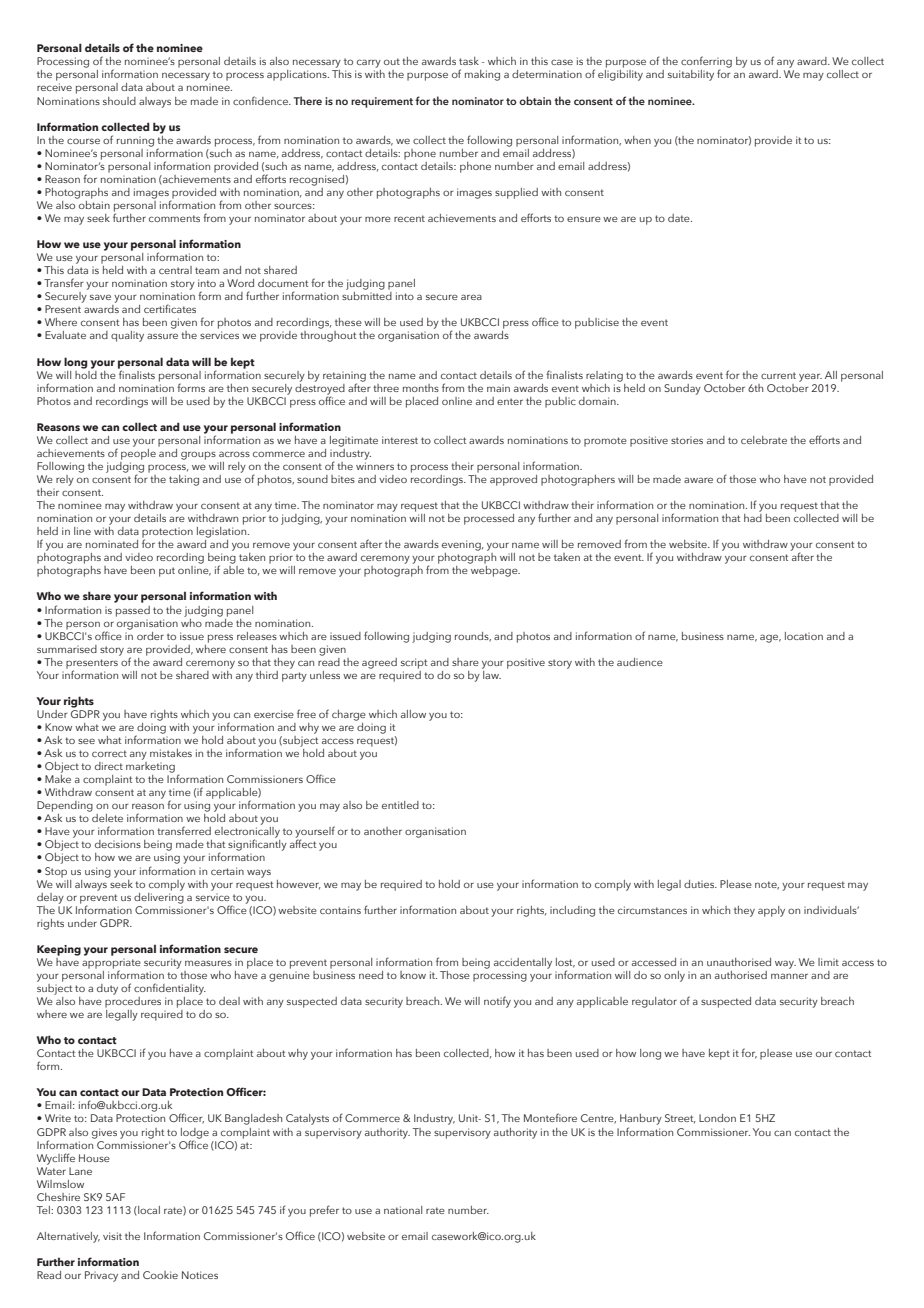 The width and height of the screenshot is (924, 1308). I want to click on should, so click(119, 101).
